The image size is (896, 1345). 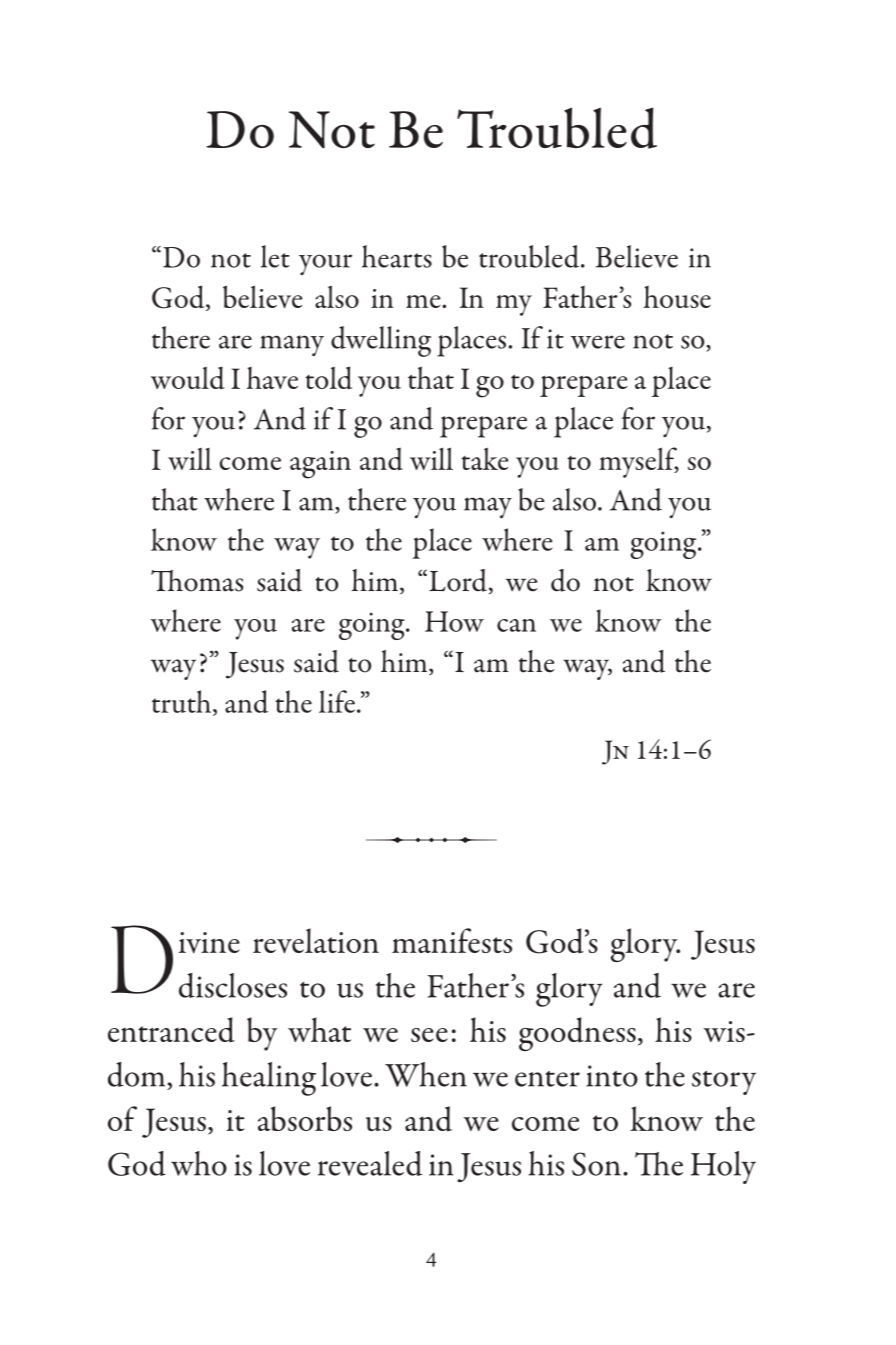 I want to click on let, so click(x=275, y=256).
